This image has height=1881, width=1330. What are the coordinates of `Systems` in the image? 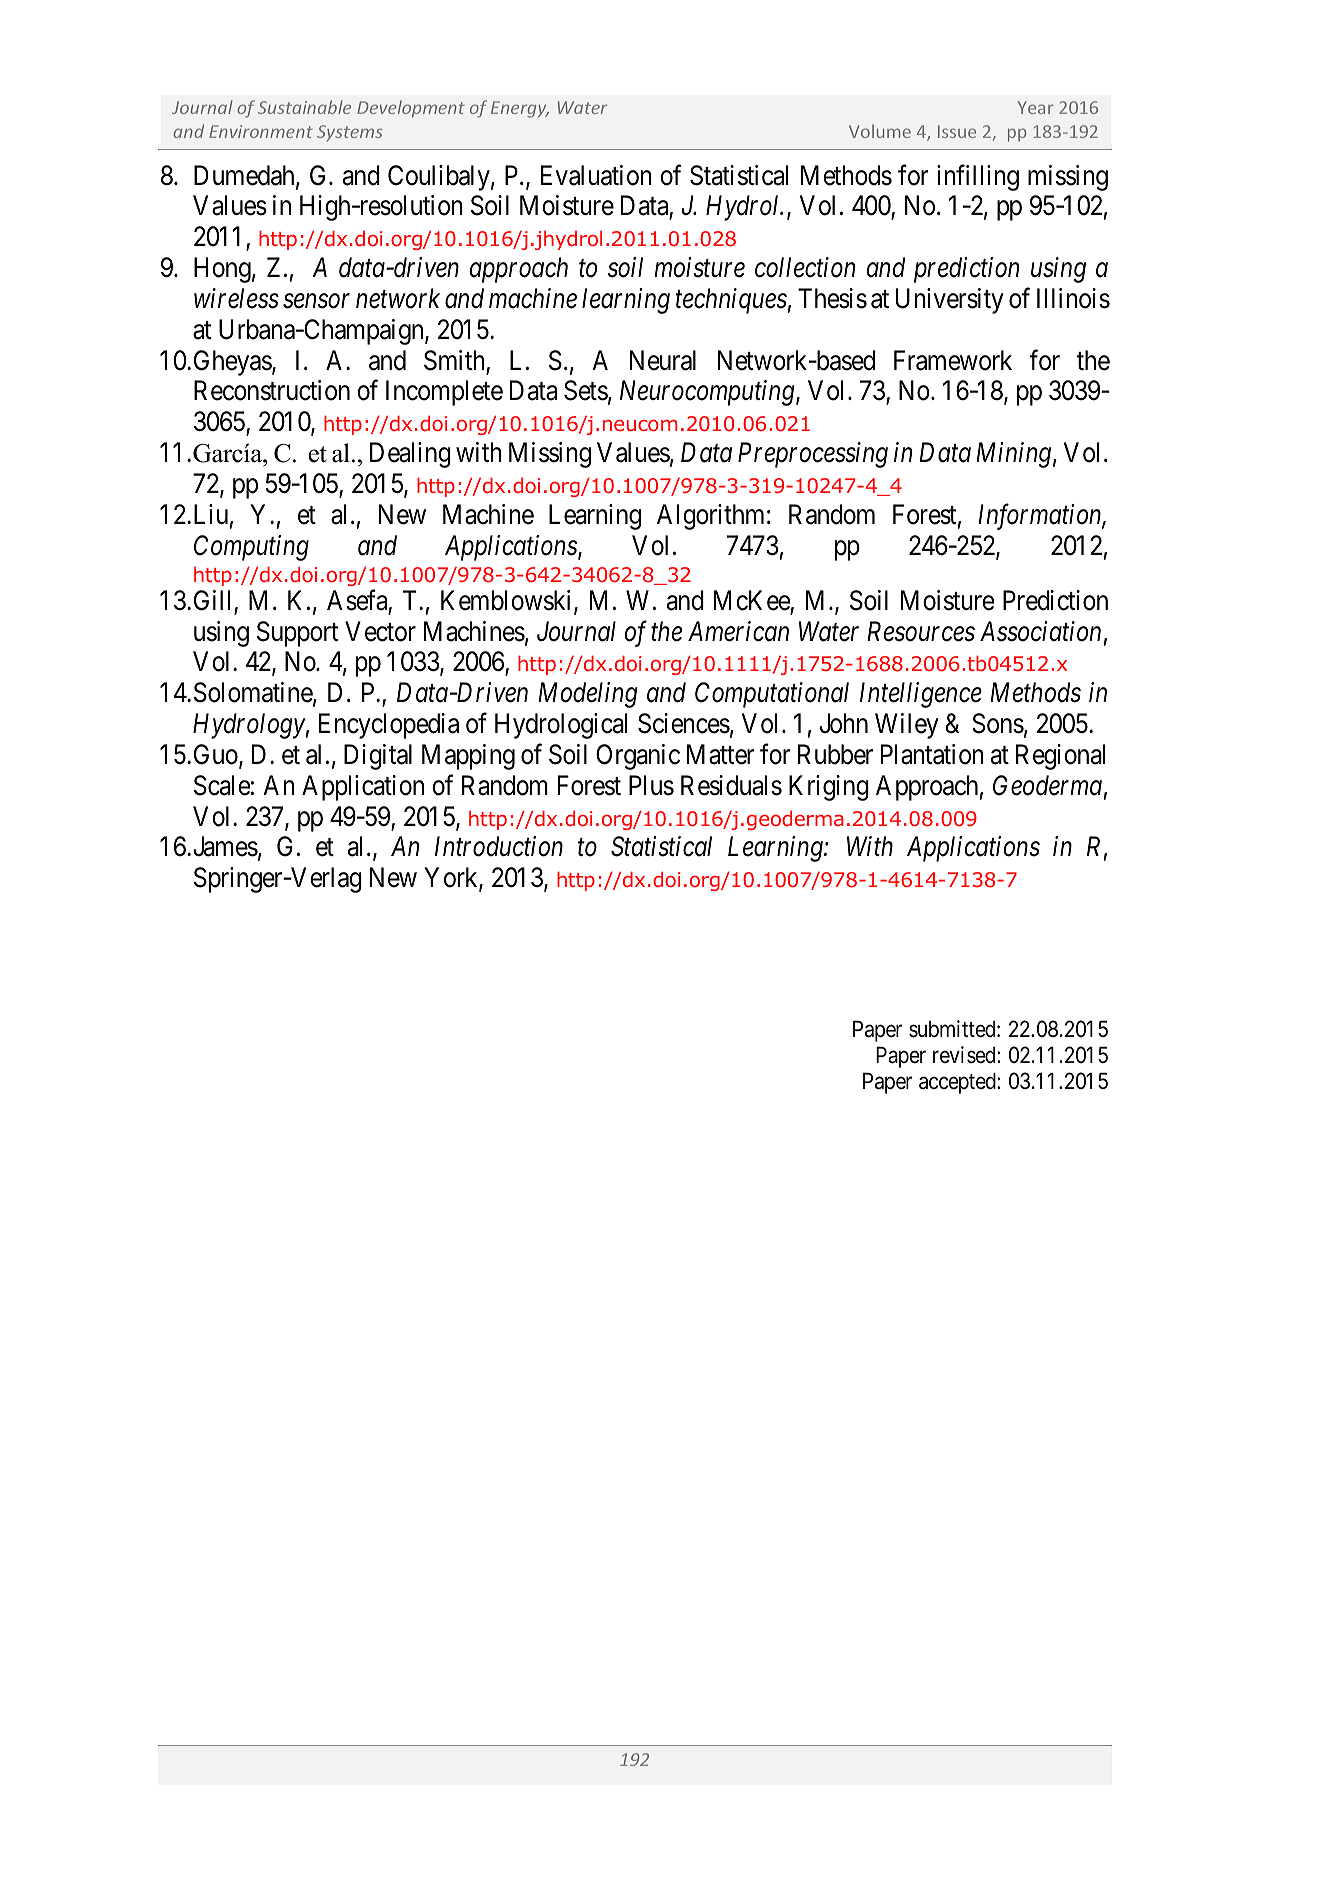 It's located at (350, 133).
